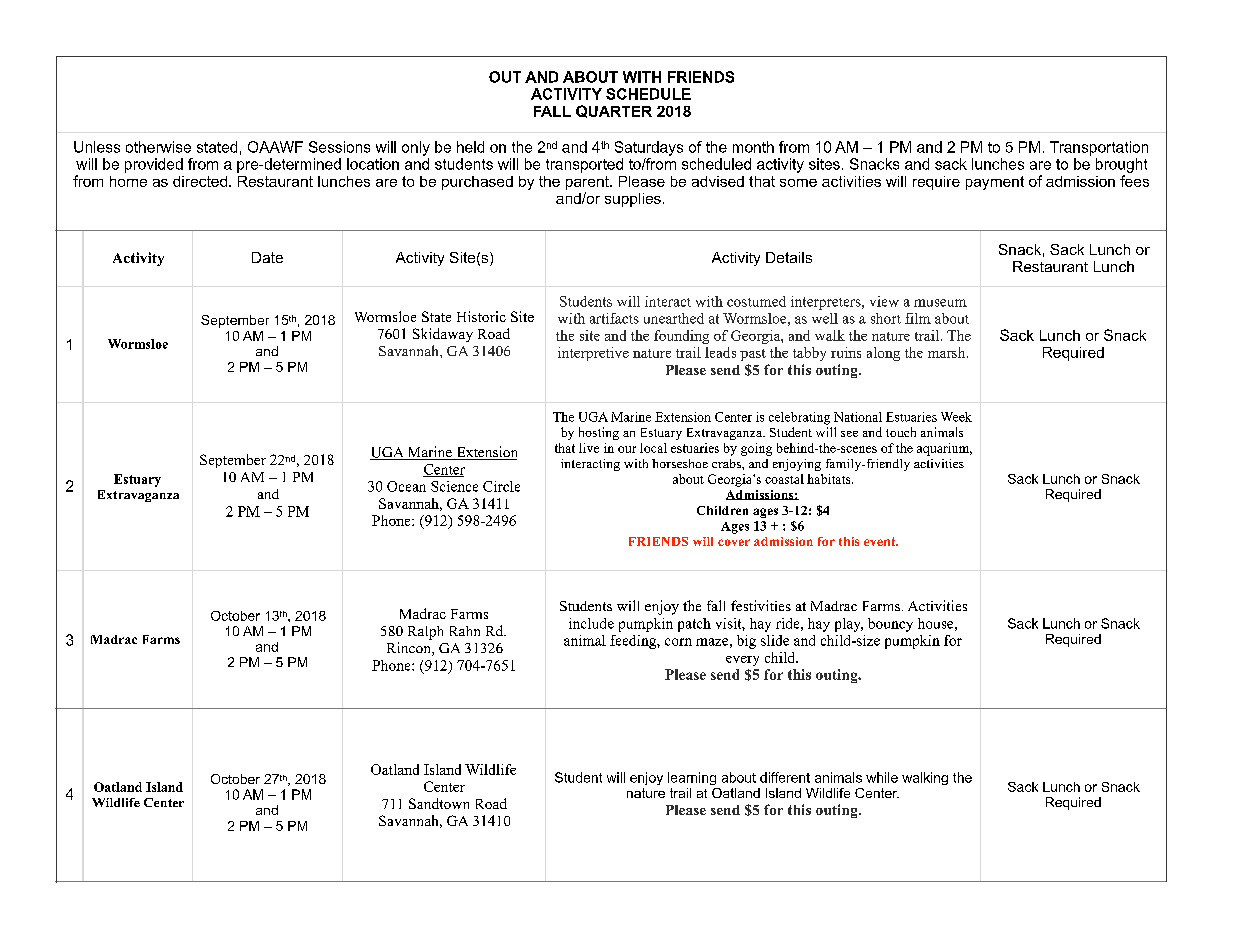 The width and height of the screenshot is (1233, 952). I want to click on bouncy, so click(890, 625).
